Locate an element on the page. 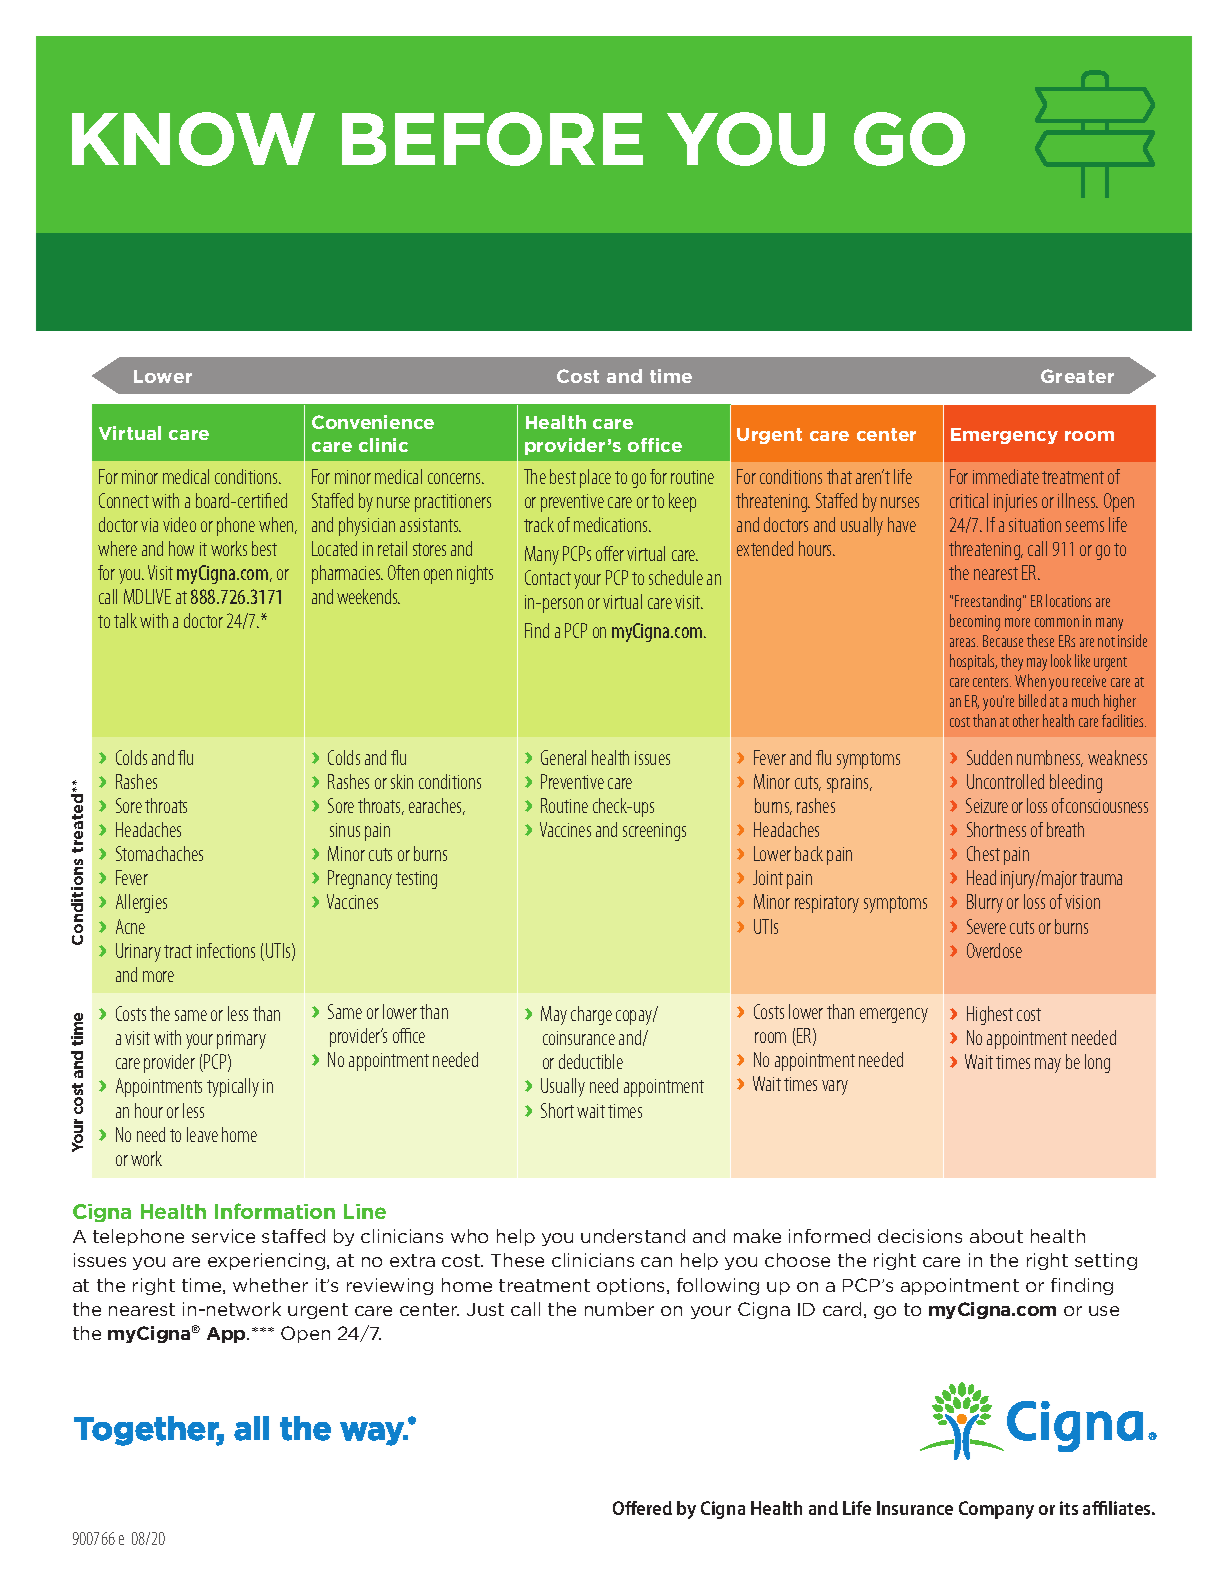  Stomachaches is located at coordinates (159, 853).
